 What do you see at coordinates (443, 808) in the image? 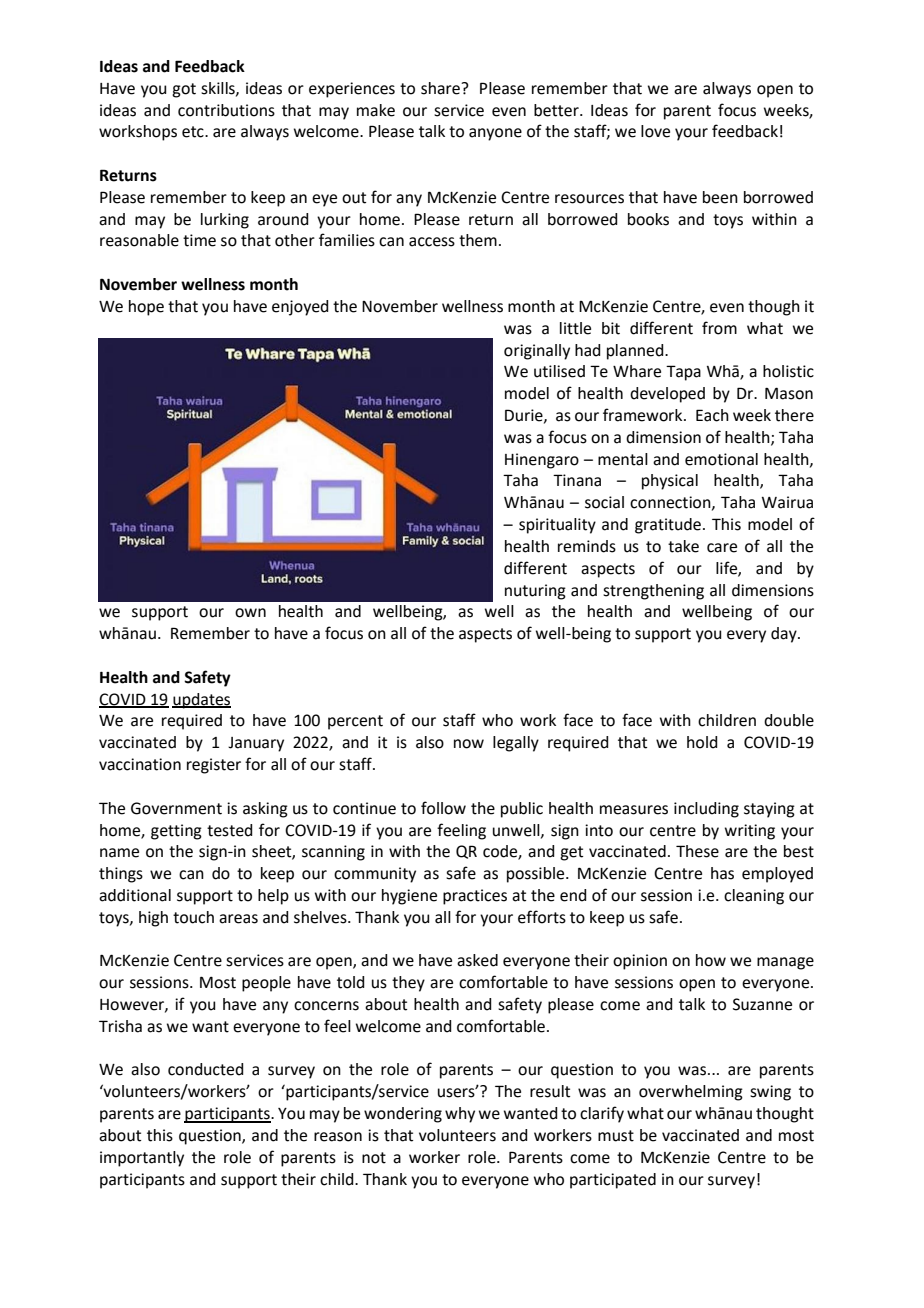
I see `follow` at bounding box center [443, 808].
